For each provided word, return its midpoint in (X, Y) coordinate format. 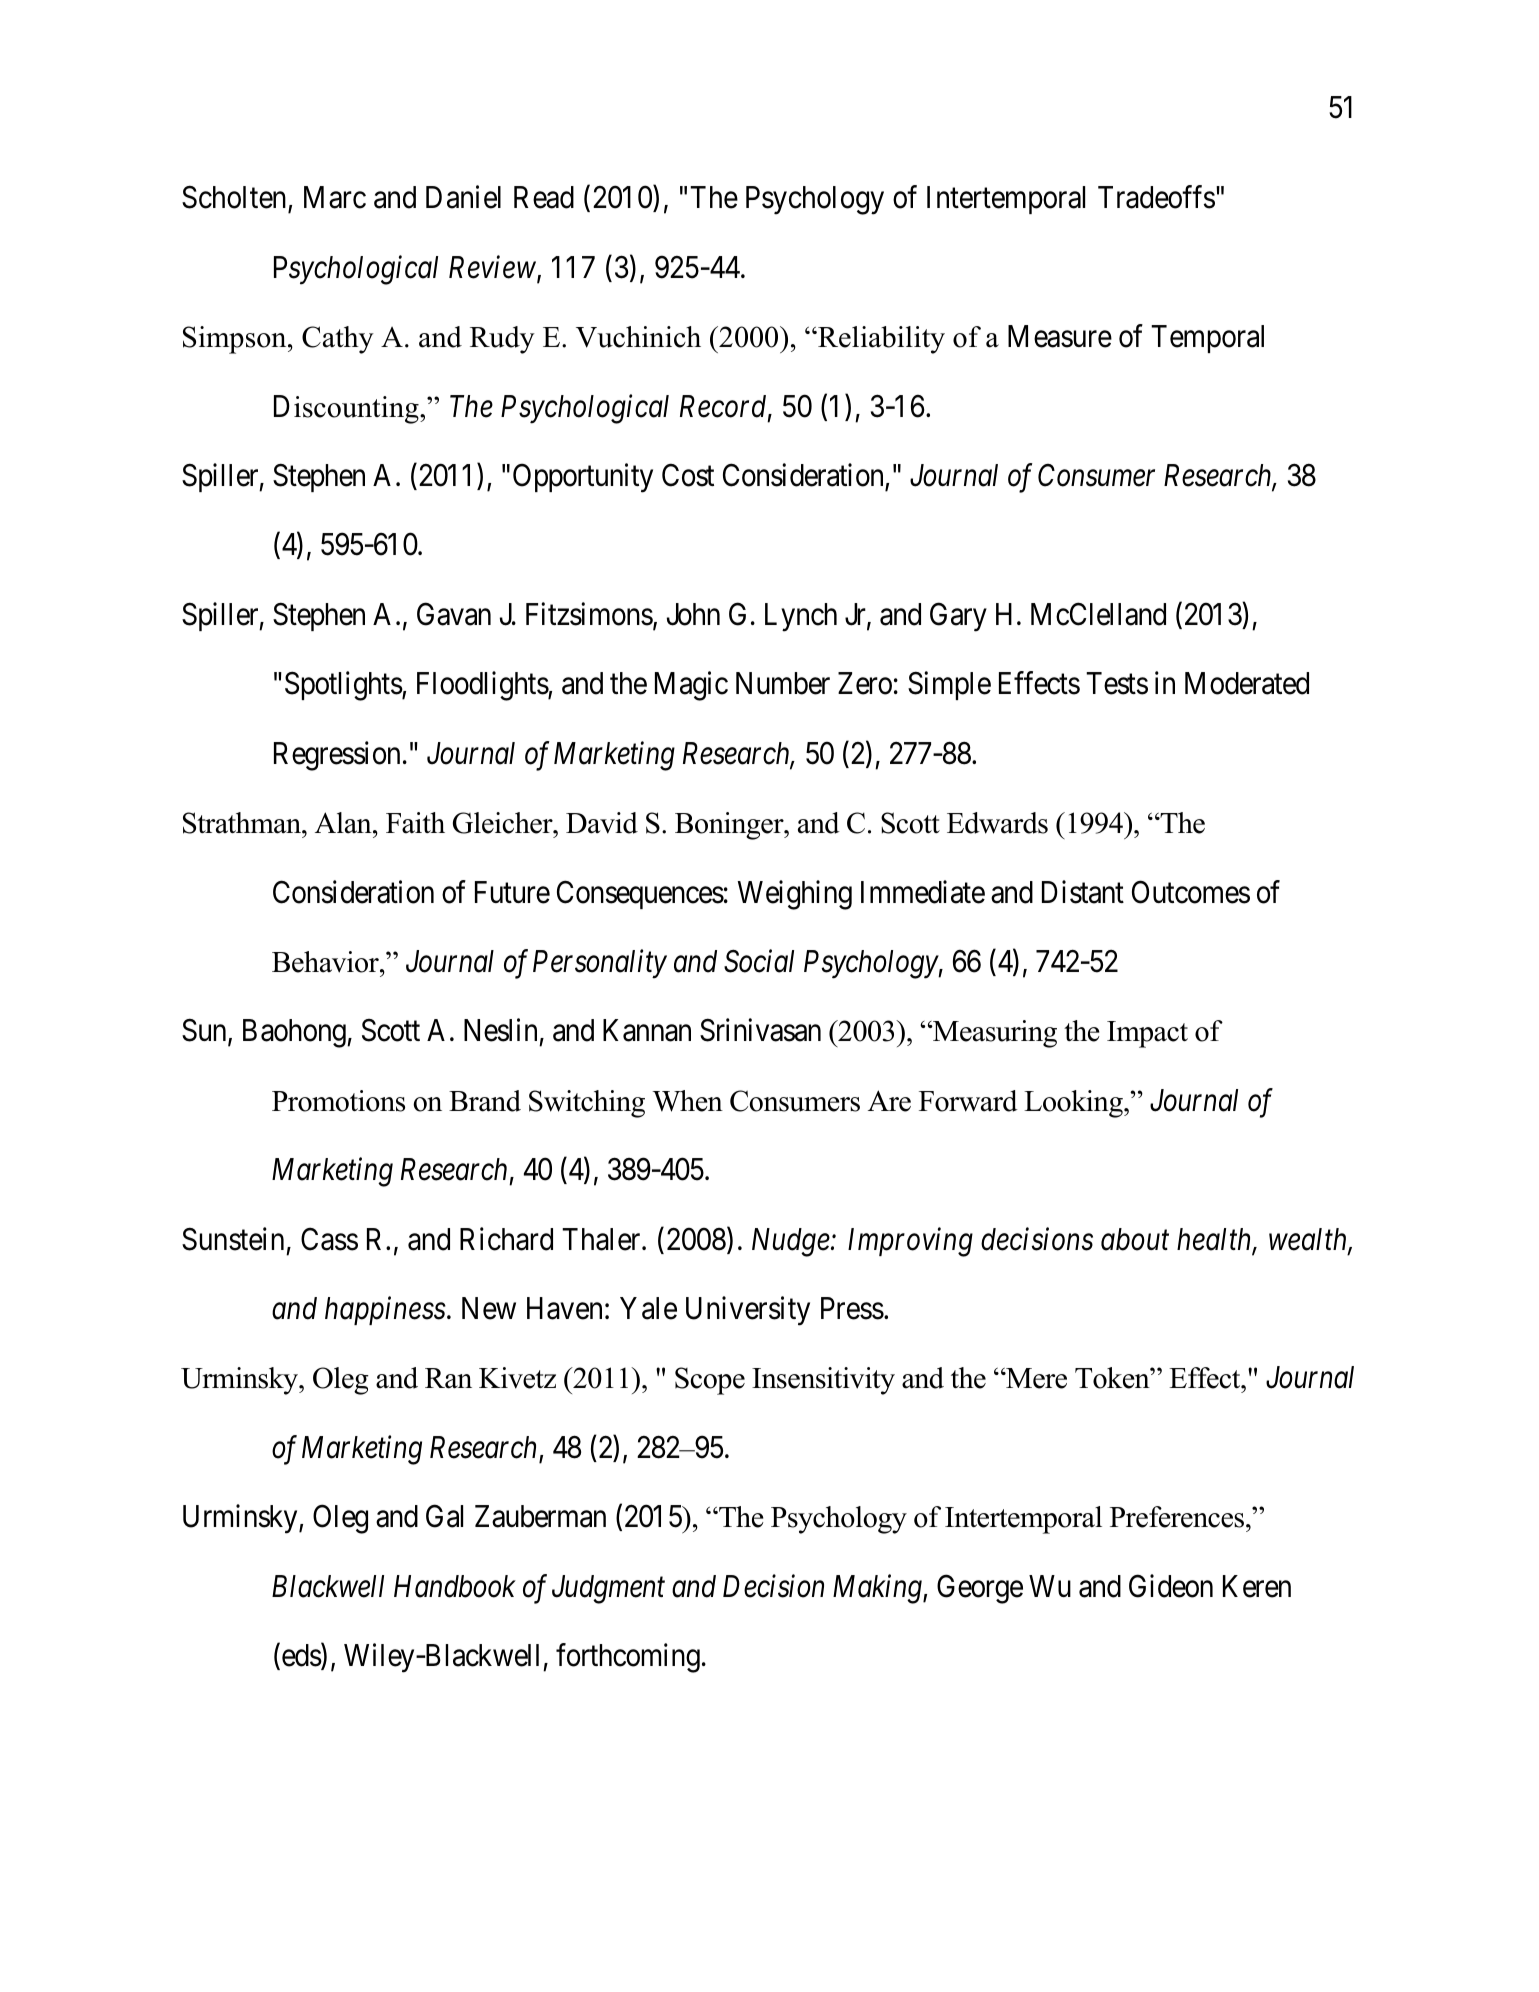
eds (302, 1656)
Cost (688, 475)
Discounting (347, 409)
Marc (335, 197)
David (602, 823)
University (748, 1311)
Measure (1060, 336)
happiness (385, 1310)
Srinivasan (760, 1030)
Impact (1147, 1034)
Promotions (338, 1101)
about (1135, 1239)
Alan (344, 823)
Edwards (997, 823)
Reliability (880, 340)
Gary (958, 617)
